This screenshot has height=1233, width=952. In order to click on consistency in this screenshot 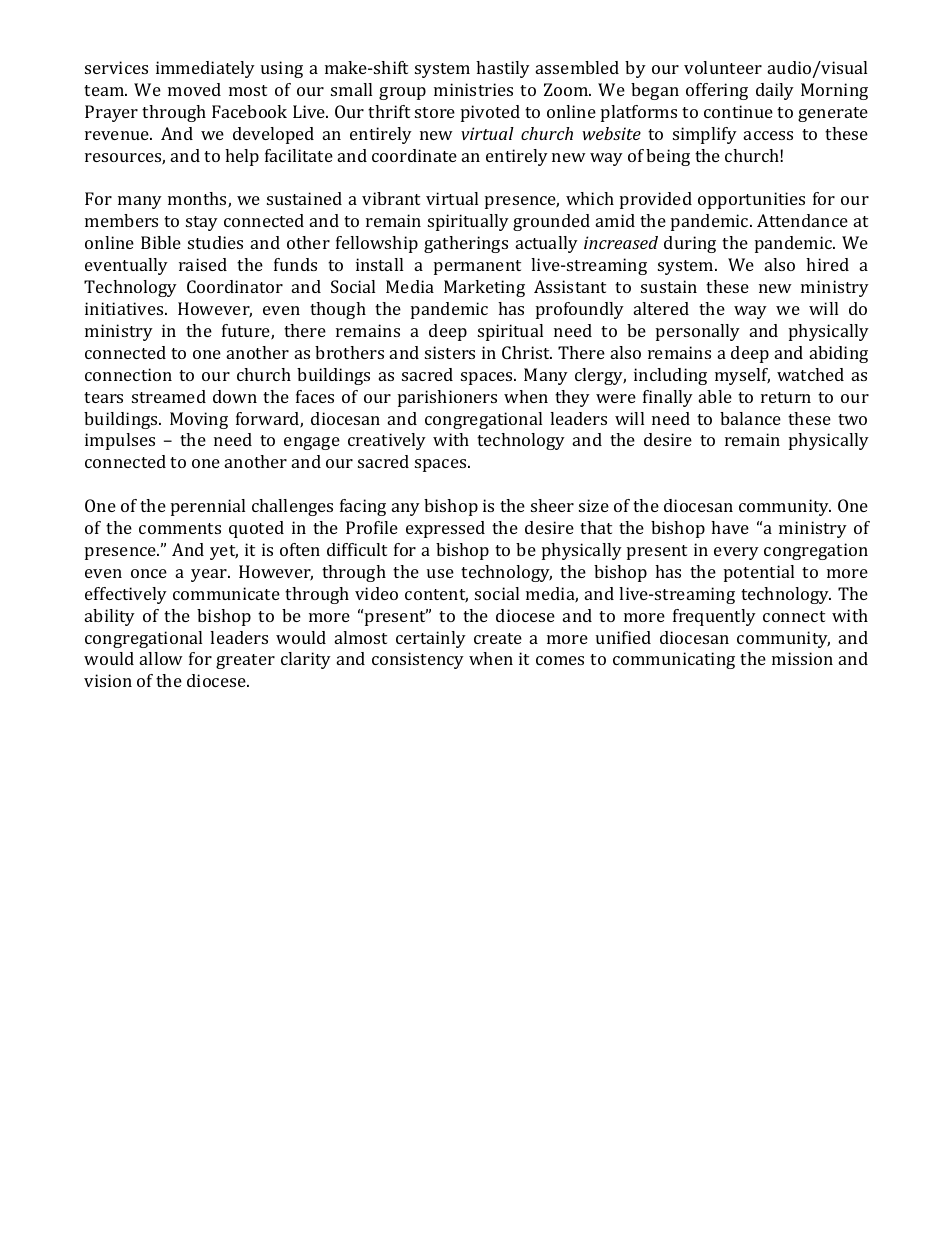, I will do `click(418, 660)`.
